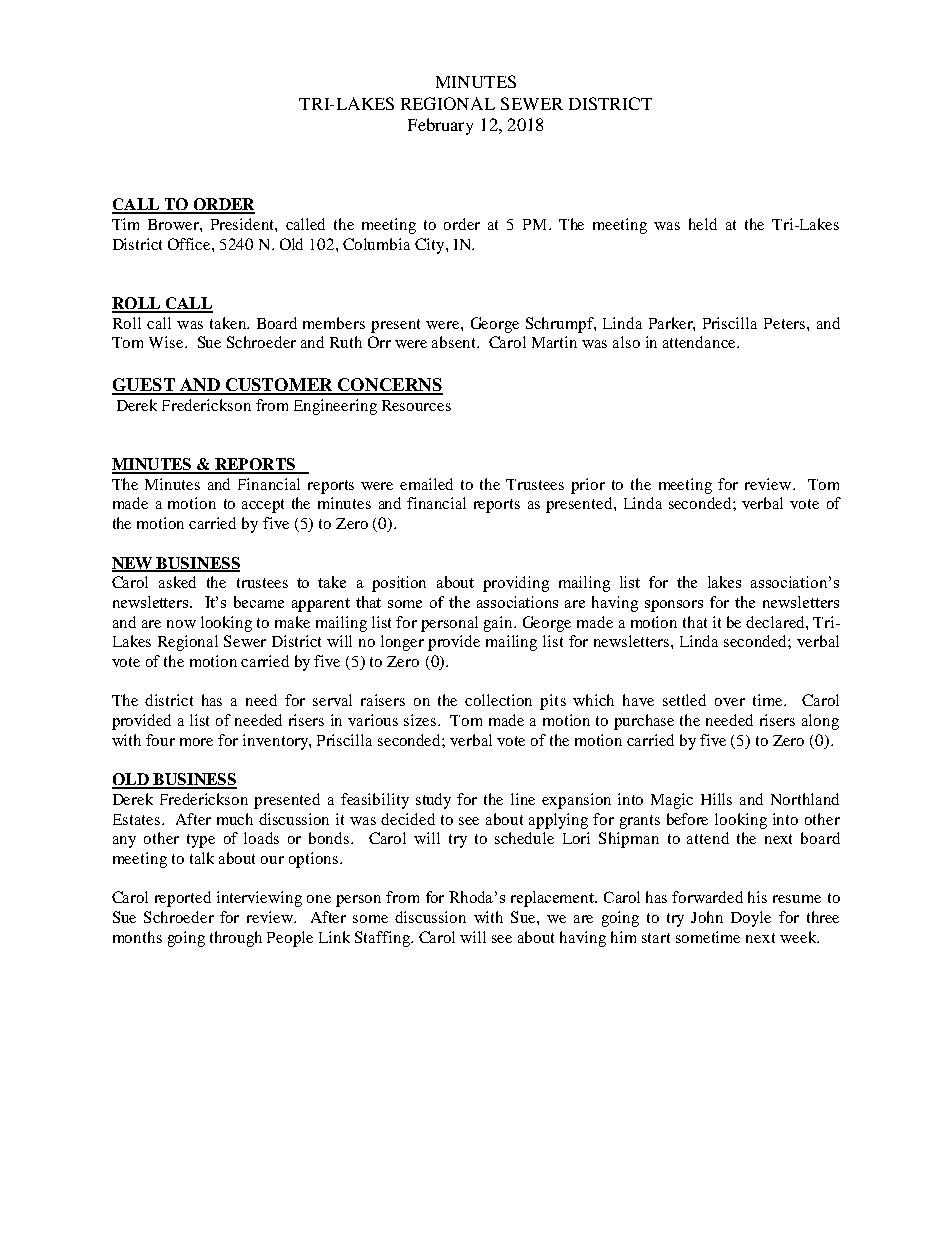 The height and width of the screenshot is (1233, 952). Describe the element at coordinates (730, 702) in the screenshot. I see `over` at that location.
